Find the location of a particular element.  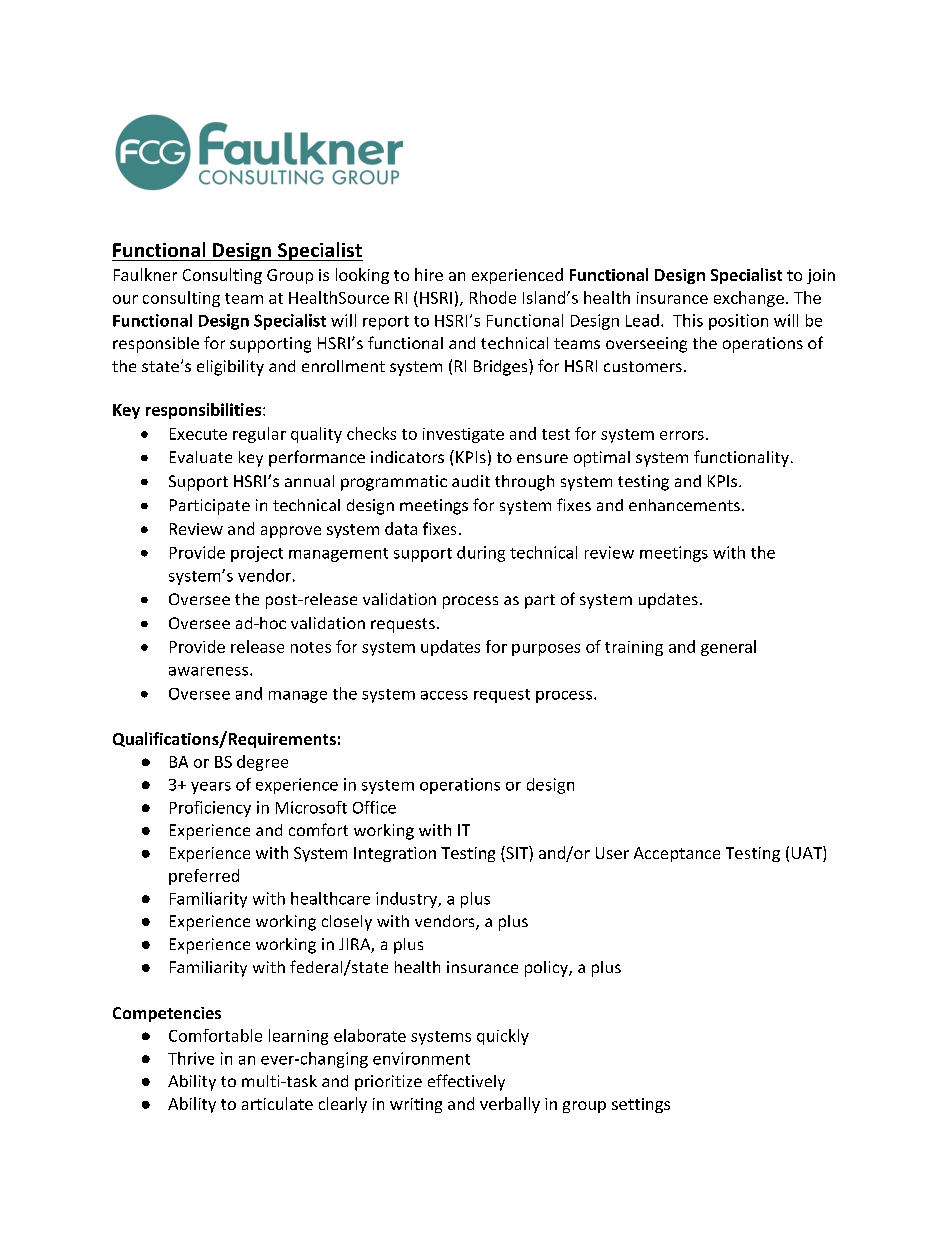

Rhode is located at coordinates (493, 297).
